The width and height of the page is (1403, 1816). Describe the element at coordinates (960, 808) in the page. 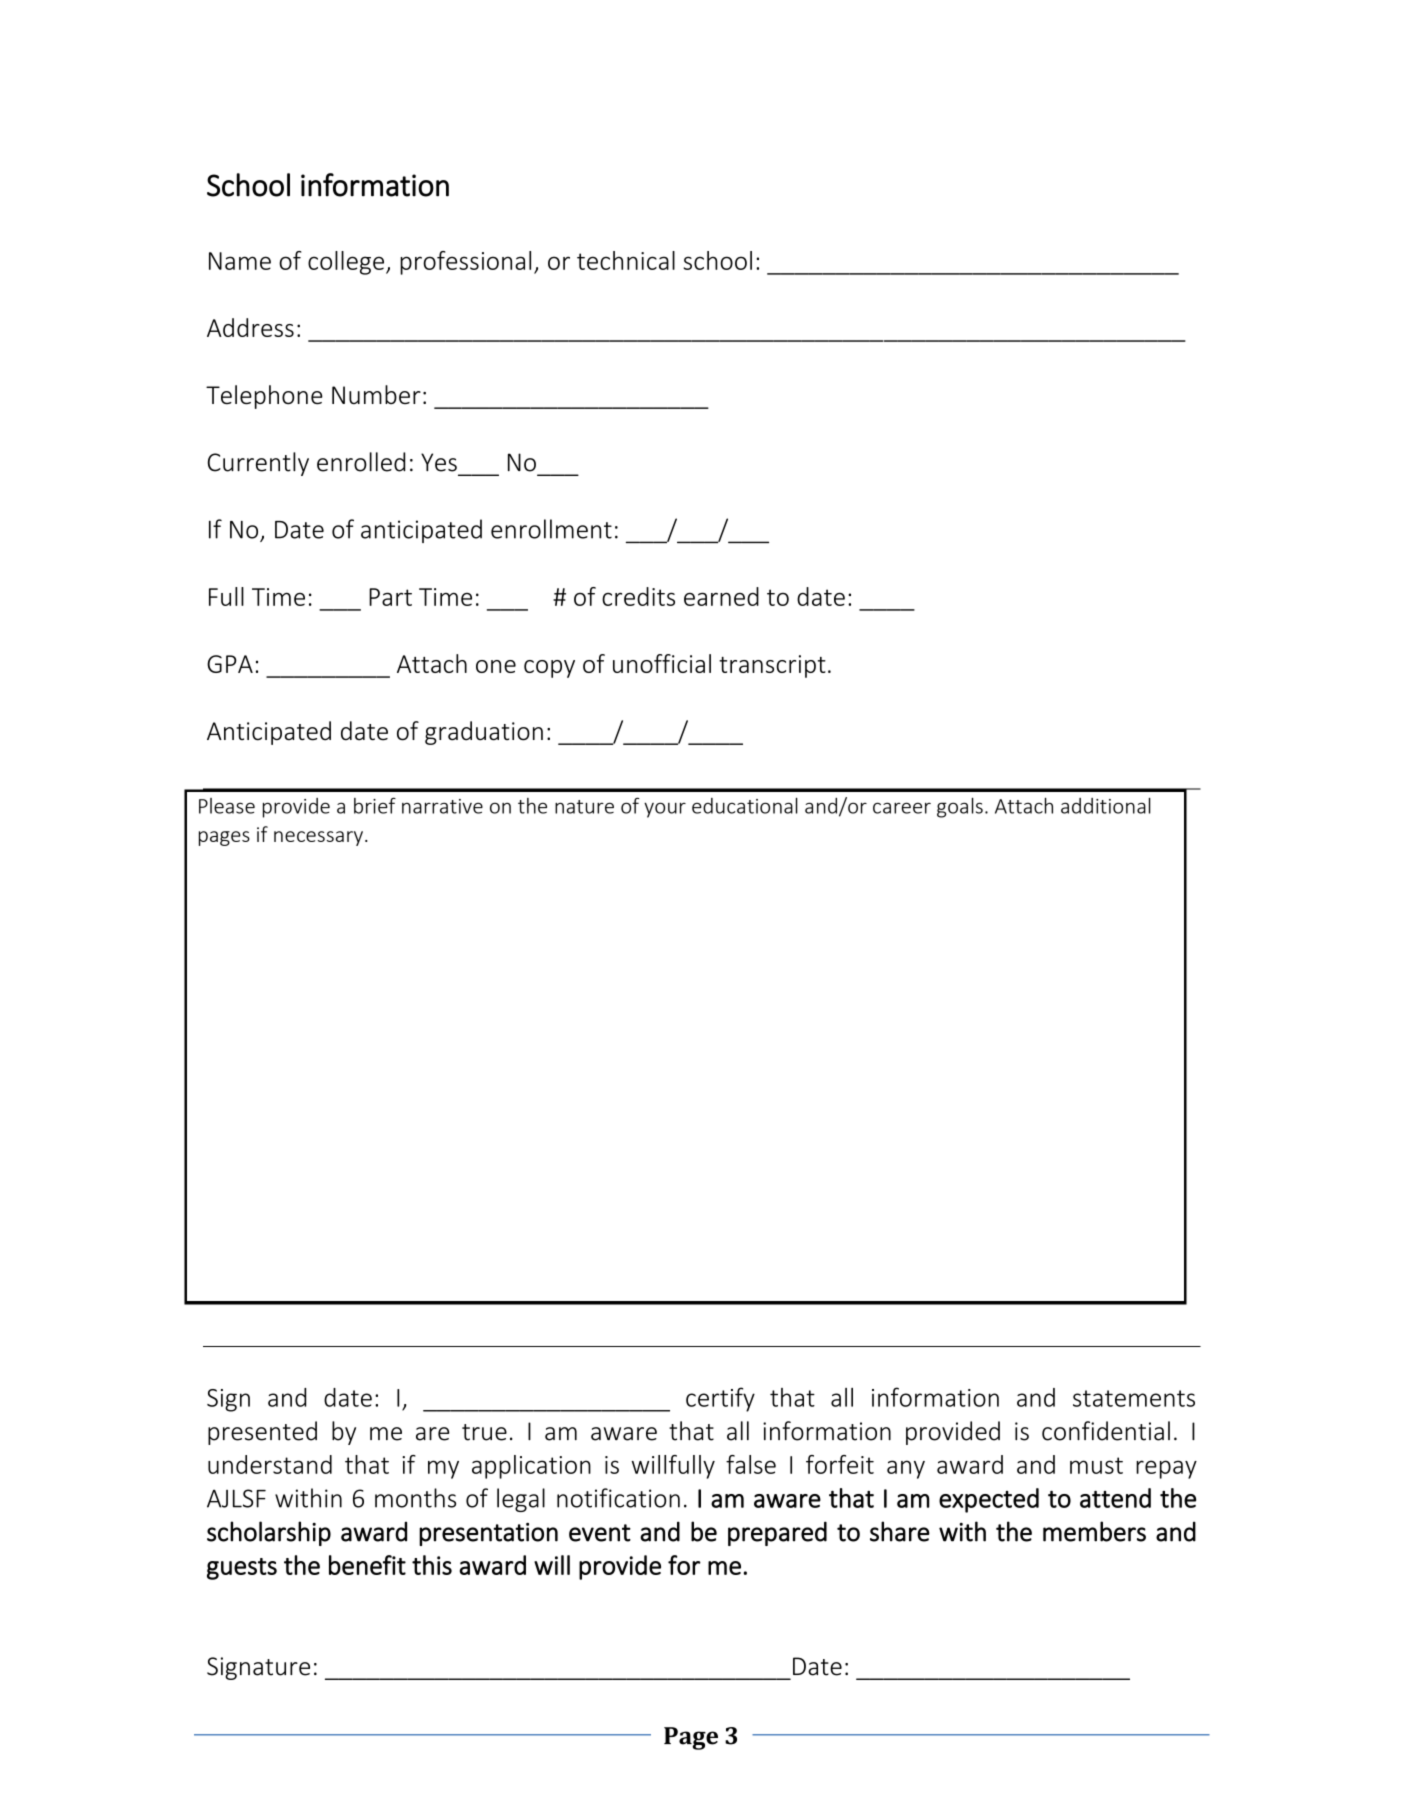

I see `goals` at that location.
